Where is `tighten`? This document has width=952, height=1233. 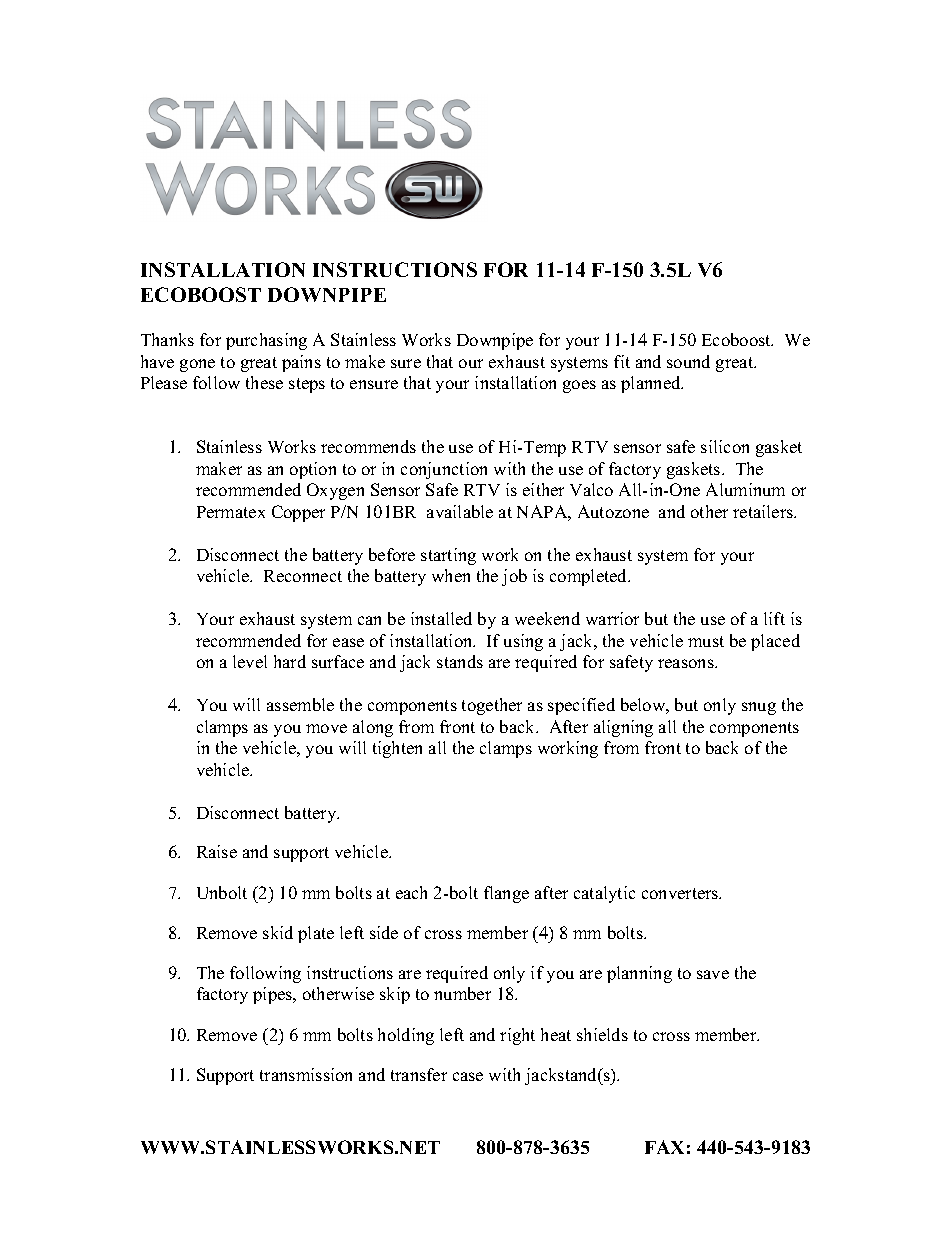 tighten is located at coordinates (397, 749).
